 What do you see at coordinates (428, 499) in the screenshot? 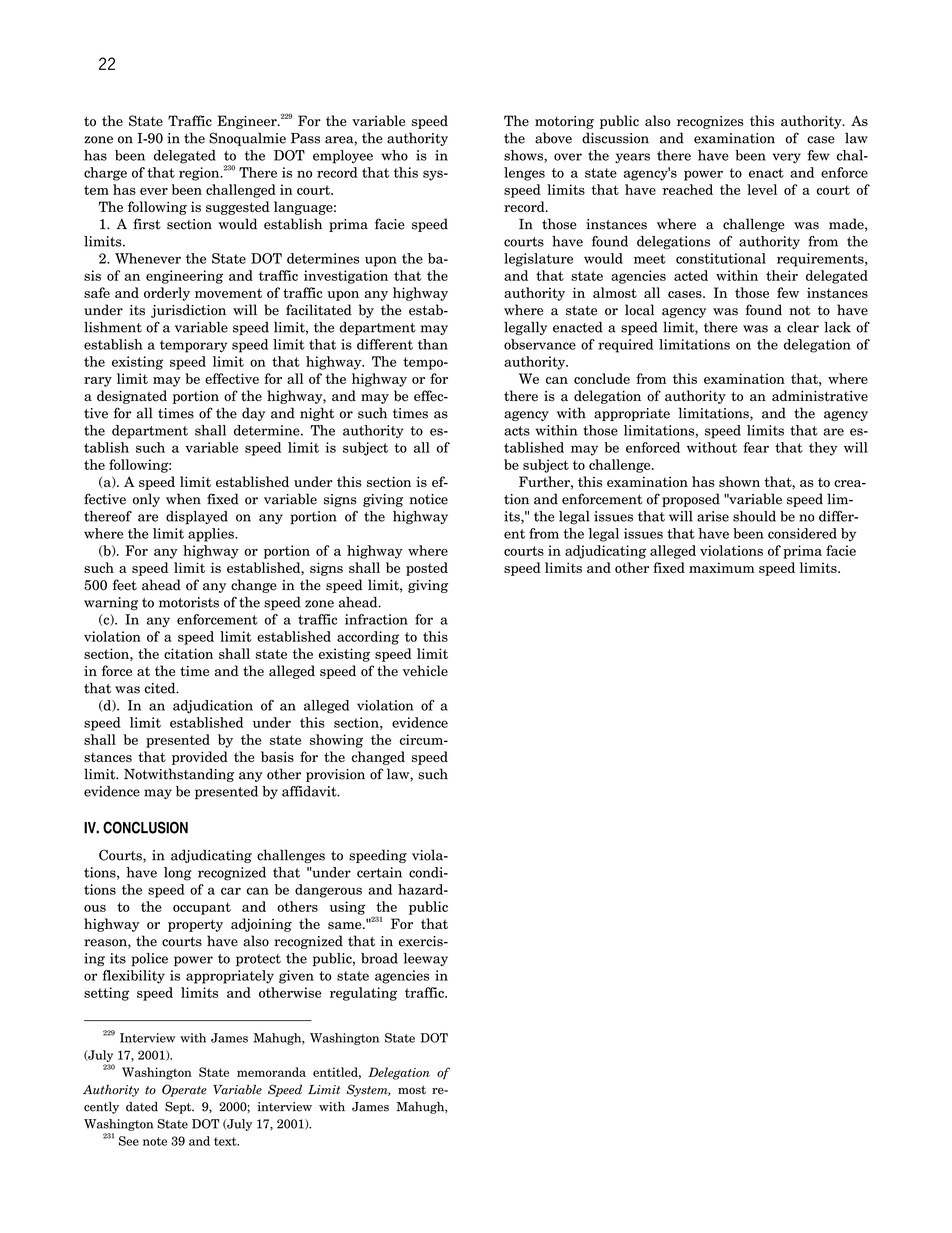
I see `notice` at bounding box center [428, 499].
